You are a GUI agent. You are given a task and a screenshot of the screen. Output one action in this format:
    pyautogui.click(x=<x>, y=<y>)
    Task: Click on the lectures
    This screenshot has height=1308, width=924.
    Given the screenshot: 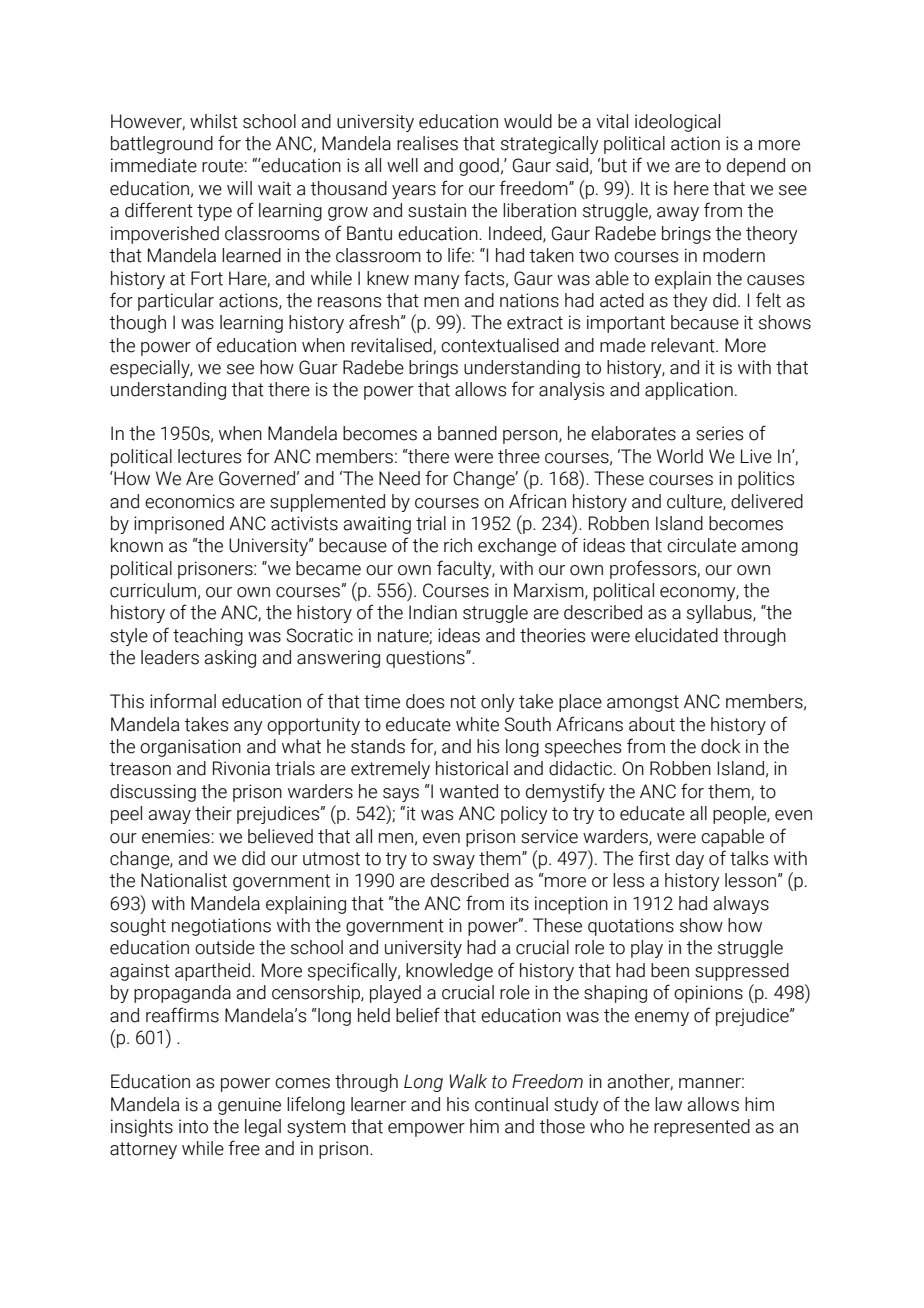 What is the action you would take?
    pyautogui.click(x=209, y=456)
